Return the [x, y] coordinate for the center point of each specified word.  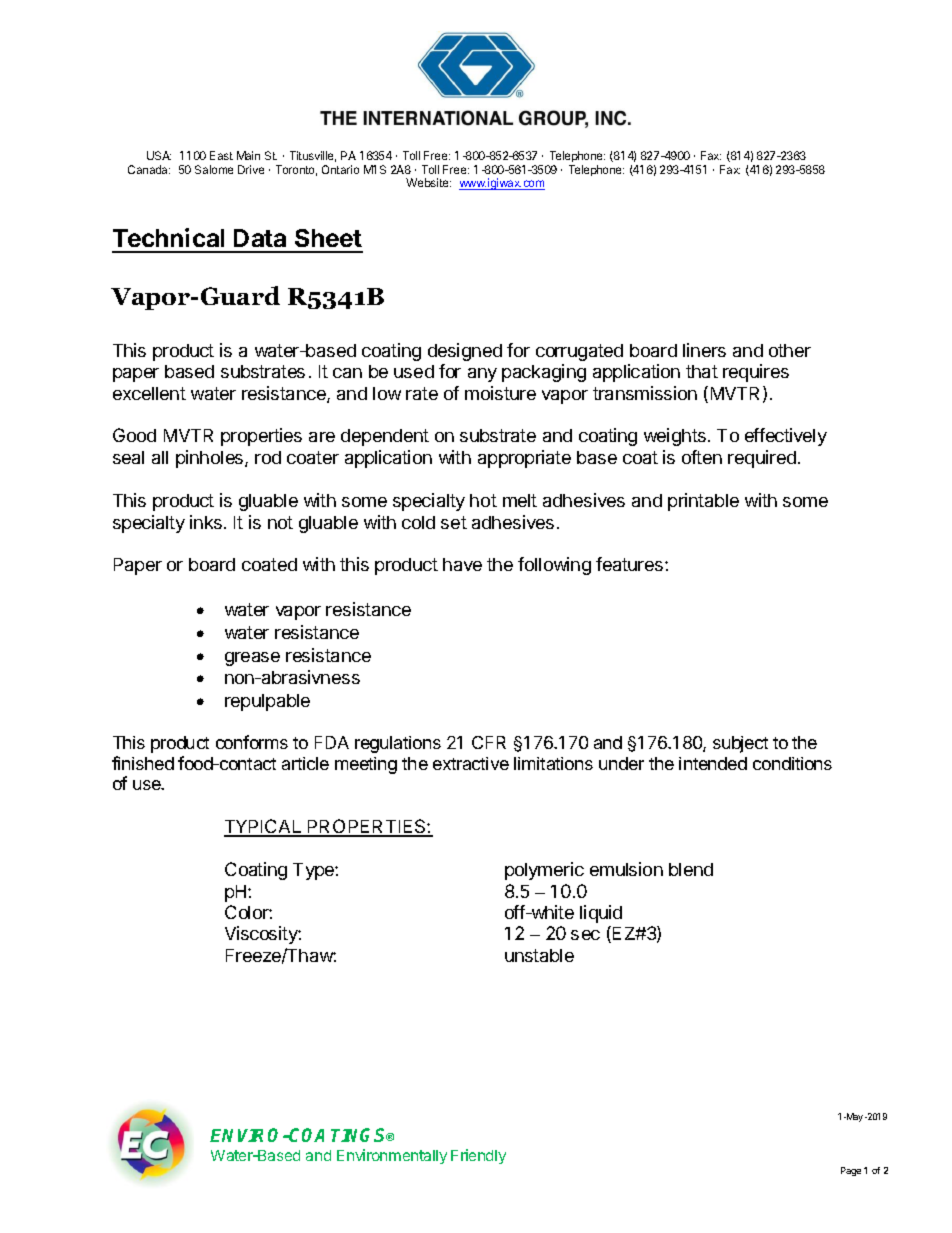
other [790, 350]
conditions [792, 763]
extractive [471, 763]
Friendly [478, 1156]
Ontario [340, 169]
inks [206, 522]
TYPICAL [264, 828]
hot [483, 500]
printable [703, 502]
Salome [214, 169]
